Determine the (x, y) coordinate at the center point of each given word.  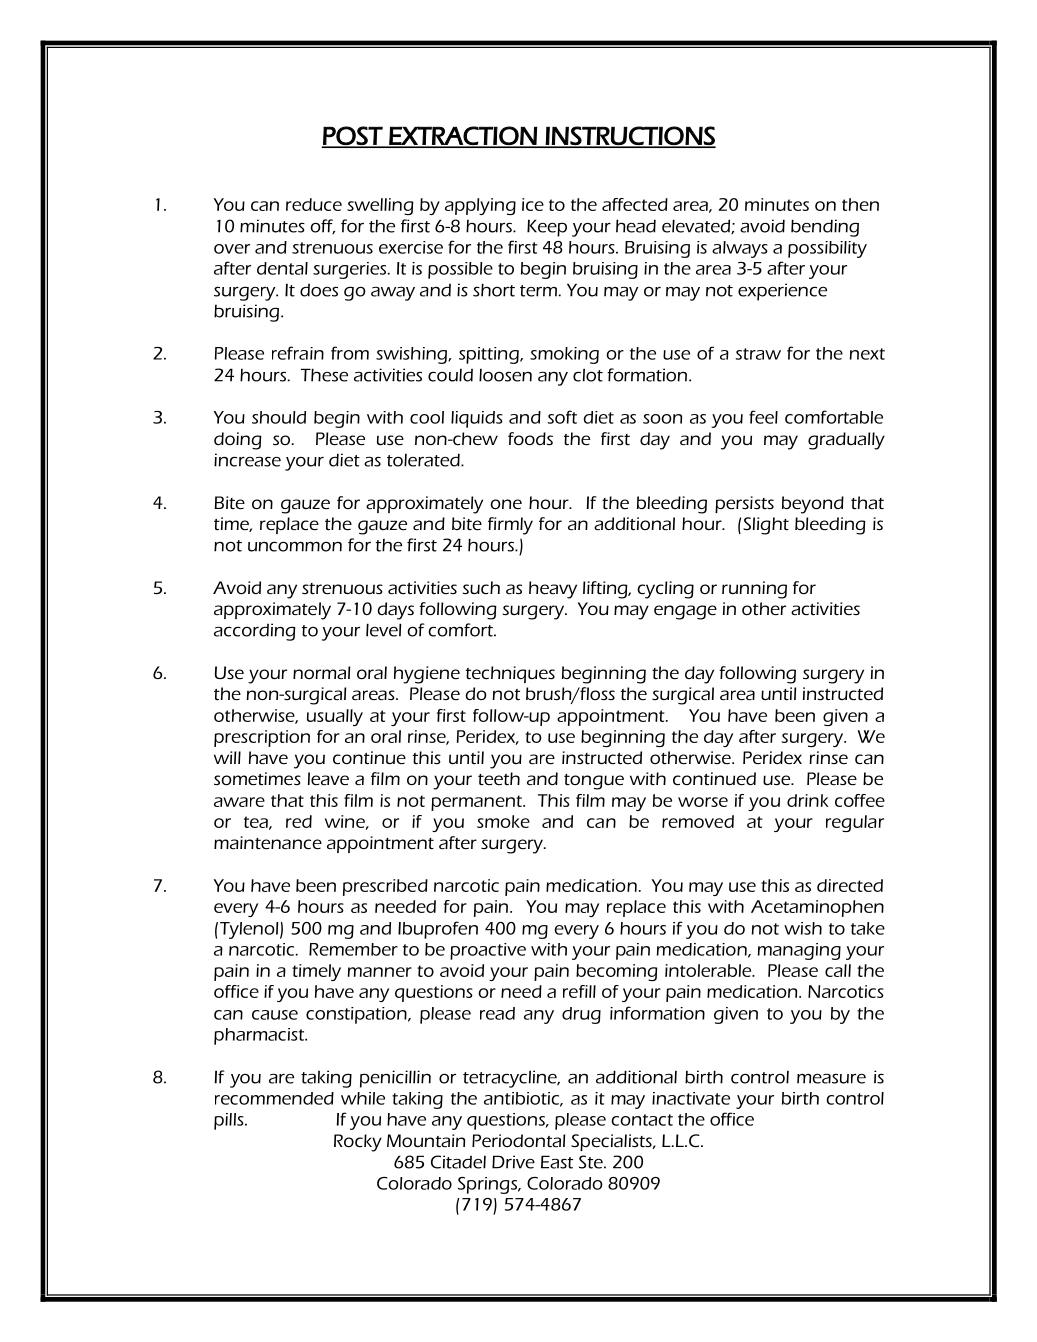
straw (758, 354)
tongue (594, 782)
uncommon (295, 546)
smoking (564, 355)
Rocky (358, 1143)
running (754, 590)
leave (328, 778)
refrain (298, 353)
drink (808, 800)
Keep (547, 228)
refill (579, 991)
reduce (314, 204)
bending (825, 228)
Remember (353, 949)
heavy (553, 590)
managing (799, 951)
